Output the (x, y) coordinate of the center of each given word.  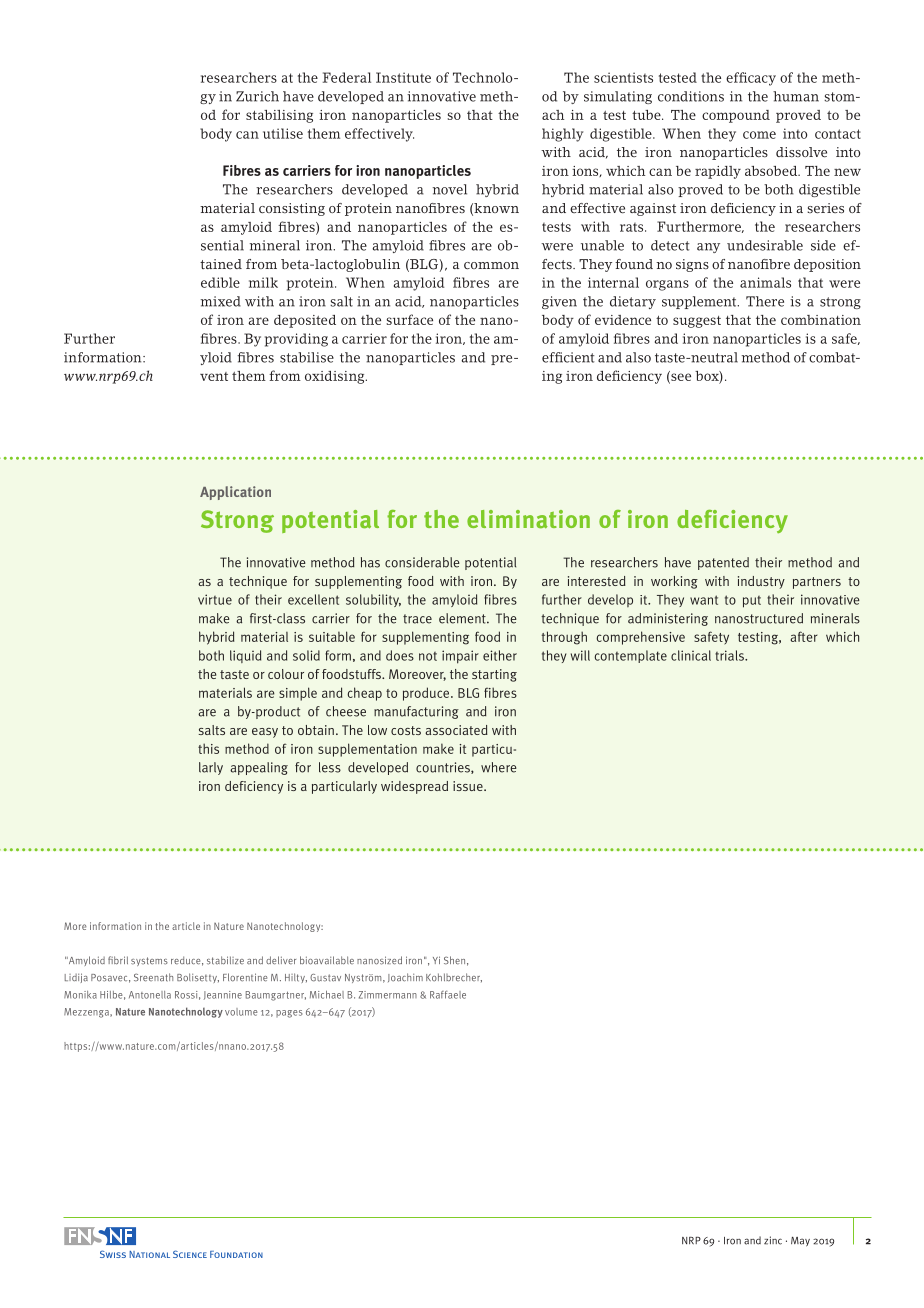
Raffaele (448, 995)
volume (241, 1012)
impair (460, 657)
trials (730, 655)
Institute (403, 77)
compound (736, 116)
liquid (245, 656)
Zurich (257, 96)
